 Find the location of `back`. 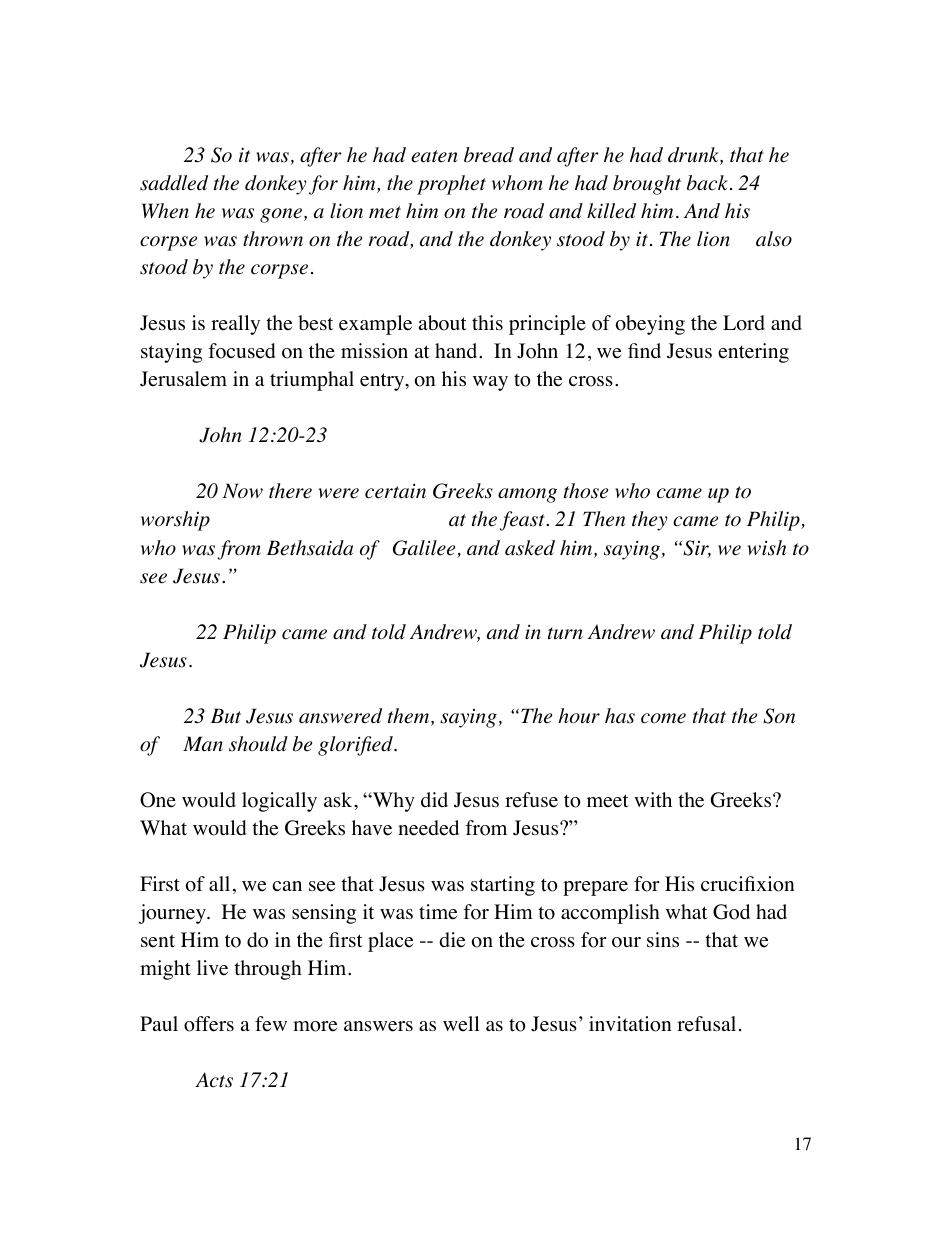

back is located at coordinates (707, 183).
